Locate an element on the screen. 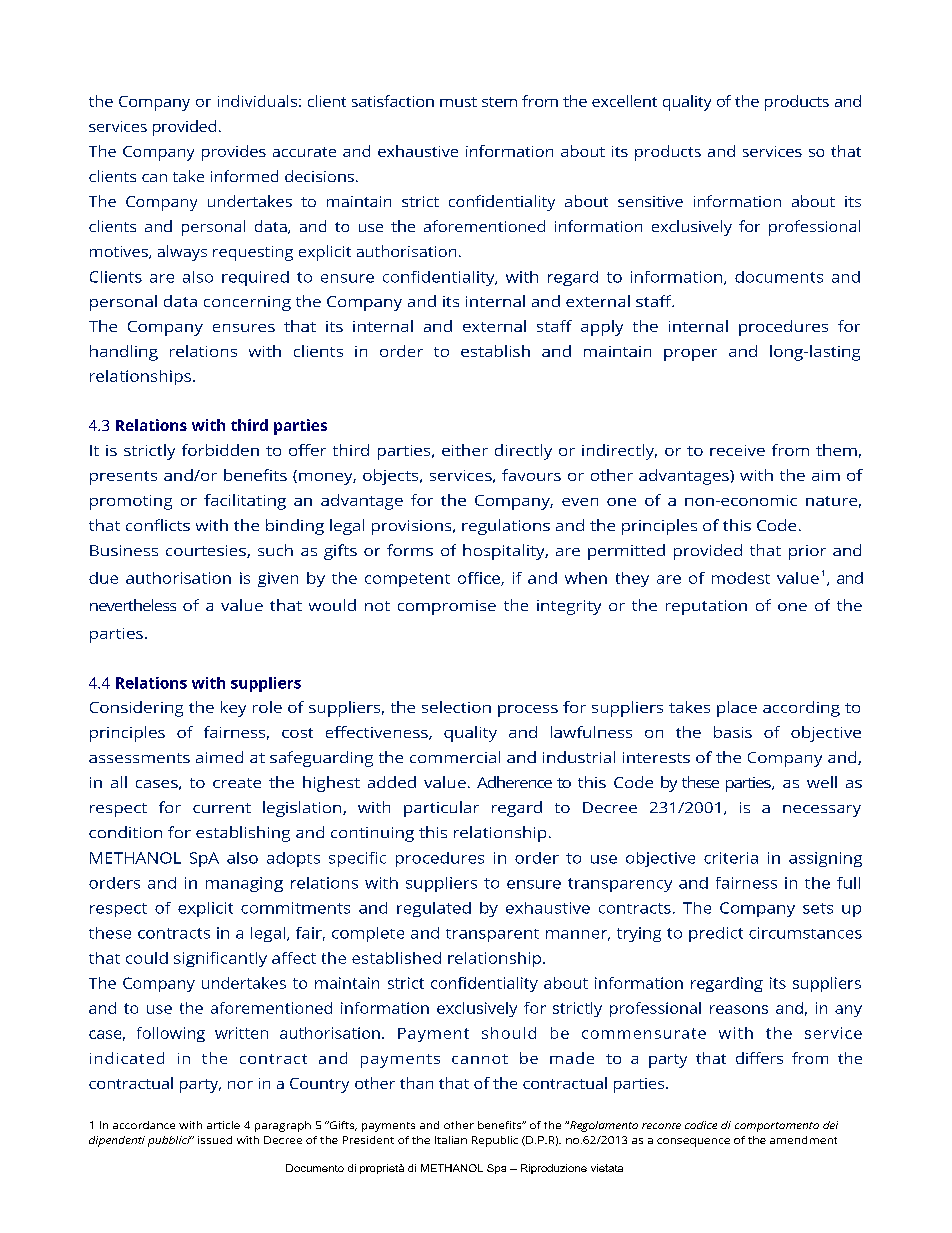  provides is located at coordinates (234, 153).
